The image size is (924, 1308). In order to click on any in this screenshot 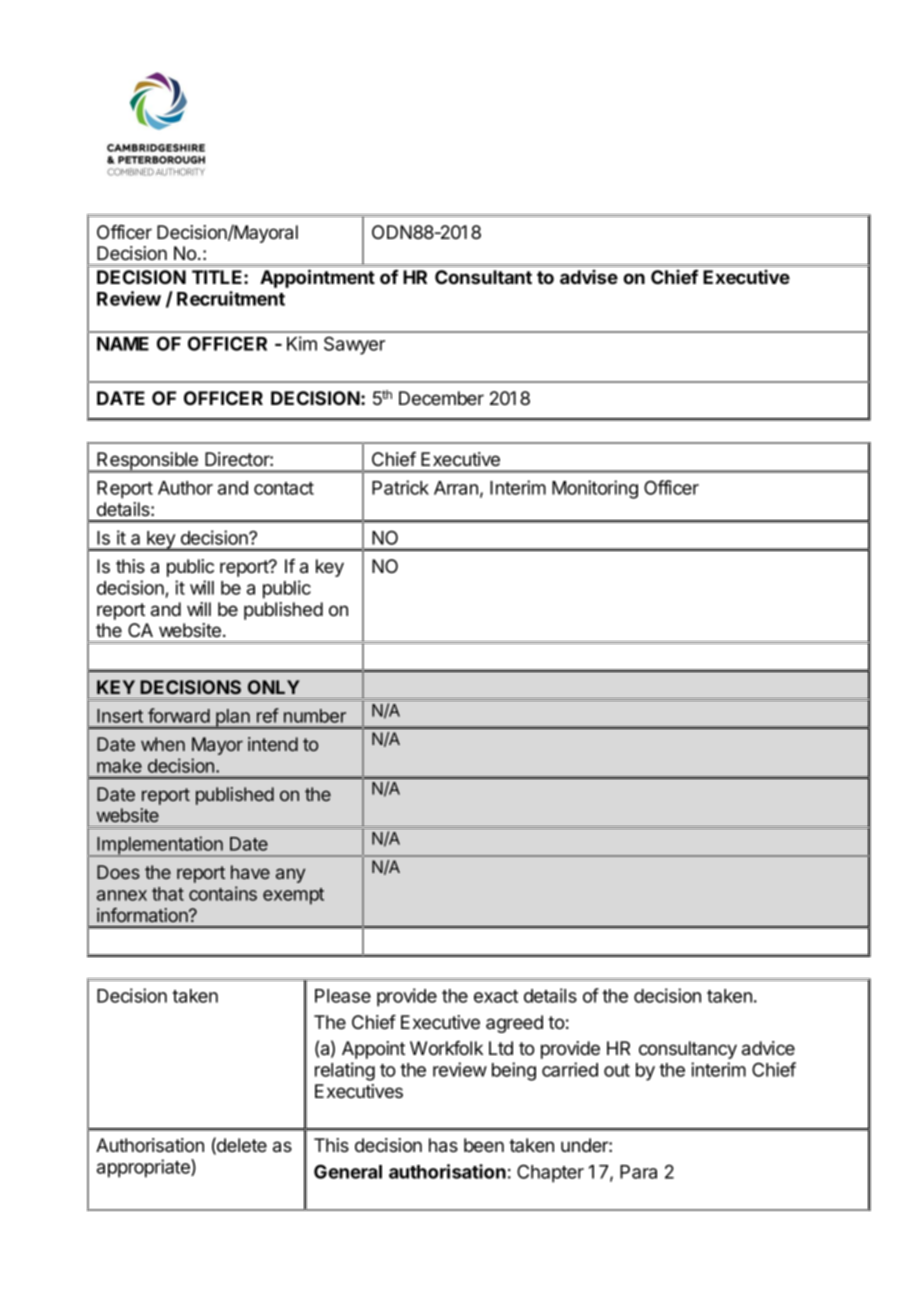, I will do `click(290, 875)`.
